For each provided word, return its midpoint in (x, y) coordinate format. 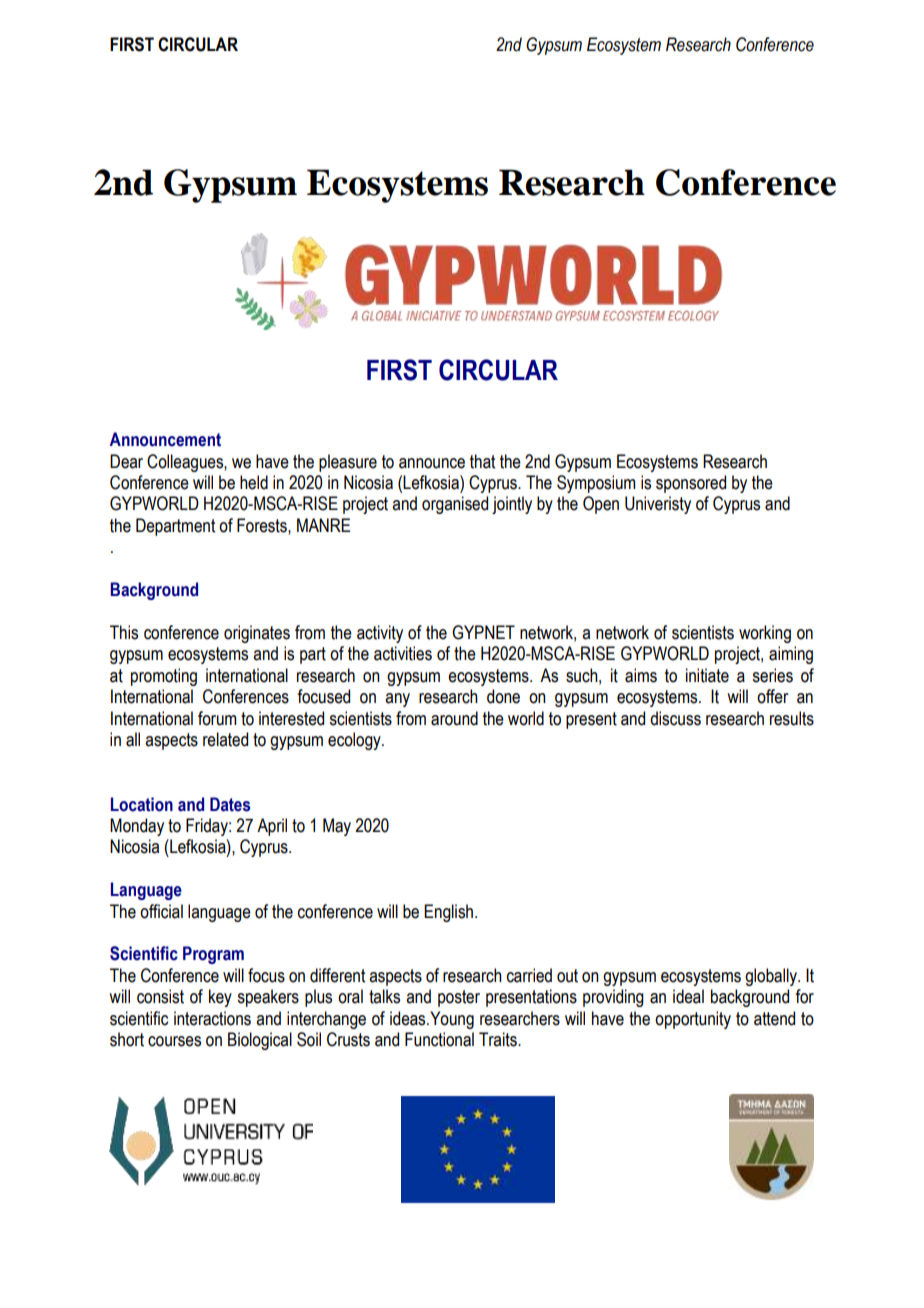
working (765, 634)
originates (257, 634)
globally (772, 977)
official (161, 911)
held (254, 482)
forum (217, 718)
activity (380, 634)
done (503, 696)
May (337, 827)
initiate (707, 675)
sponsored (691, 484)
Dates (230, 804)
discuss (675, 718)
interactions (212, 1018)
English (450, 913)
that (482, 461)
